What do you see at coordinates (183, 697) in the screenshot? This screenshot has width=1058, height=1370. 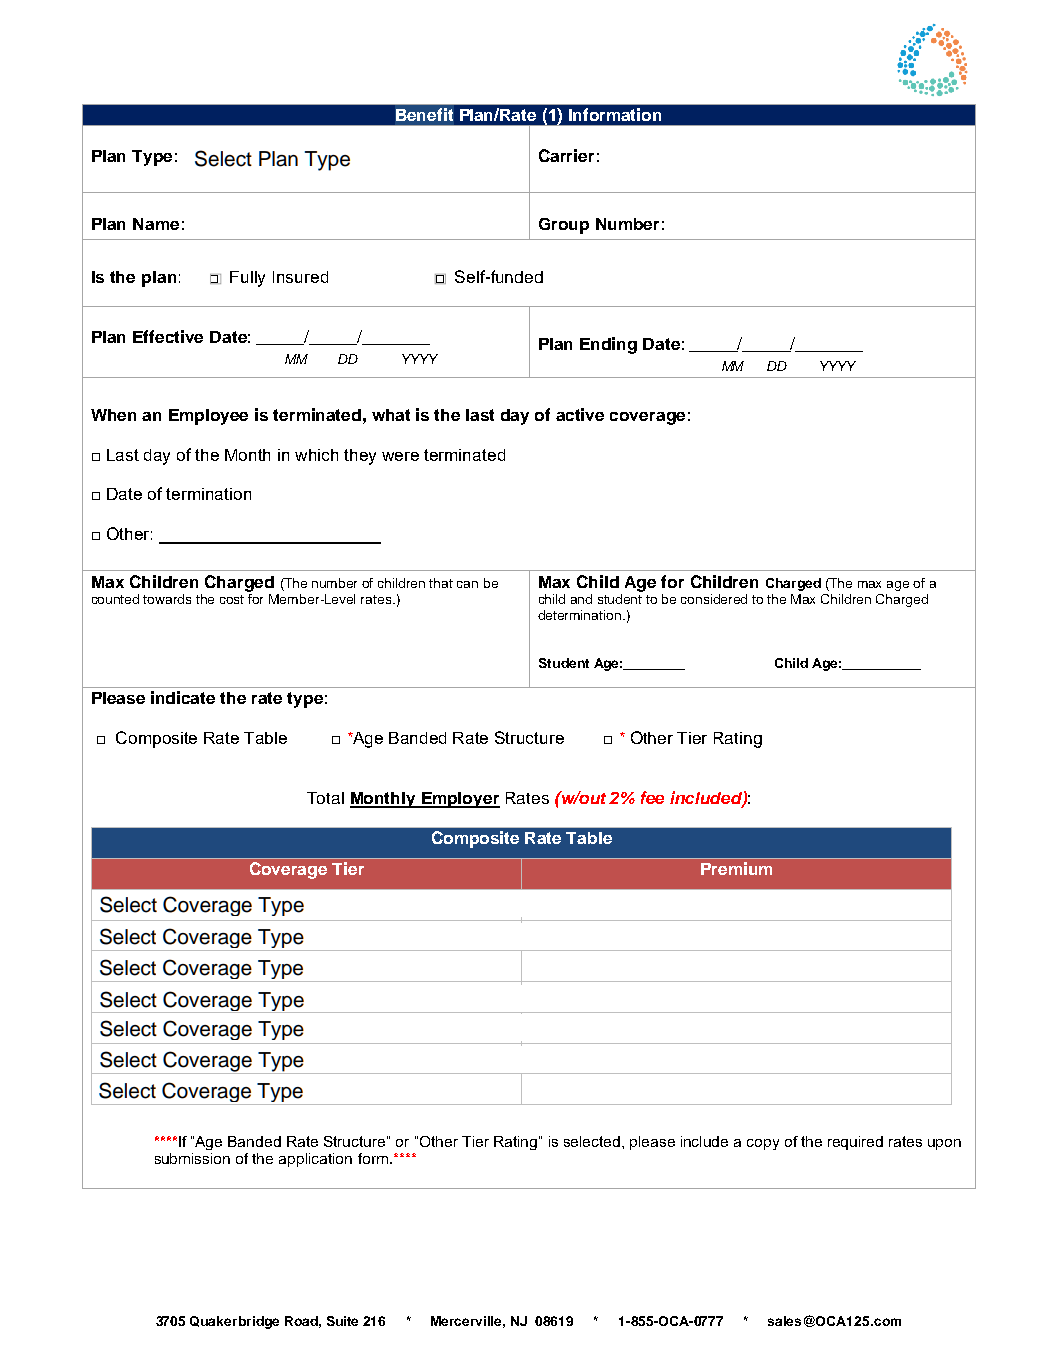 I see `indicate` at bounding box center [183, 697].
